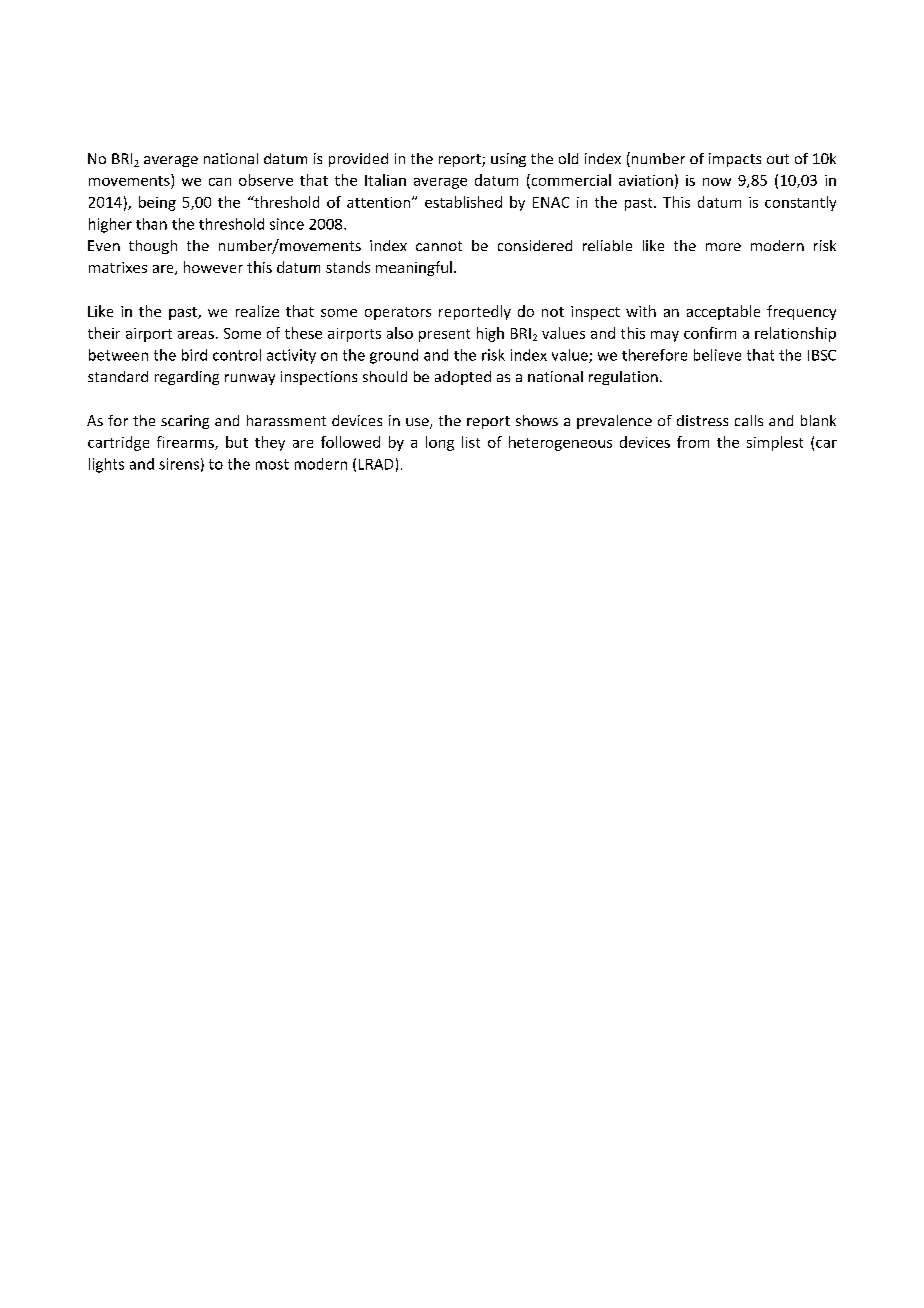 Image resolution: width=924 pixels, height=1308 pixels. What do you see at coordinates (179, 464) in the document?
I see `sirens` at bounding box center [179, 464].
